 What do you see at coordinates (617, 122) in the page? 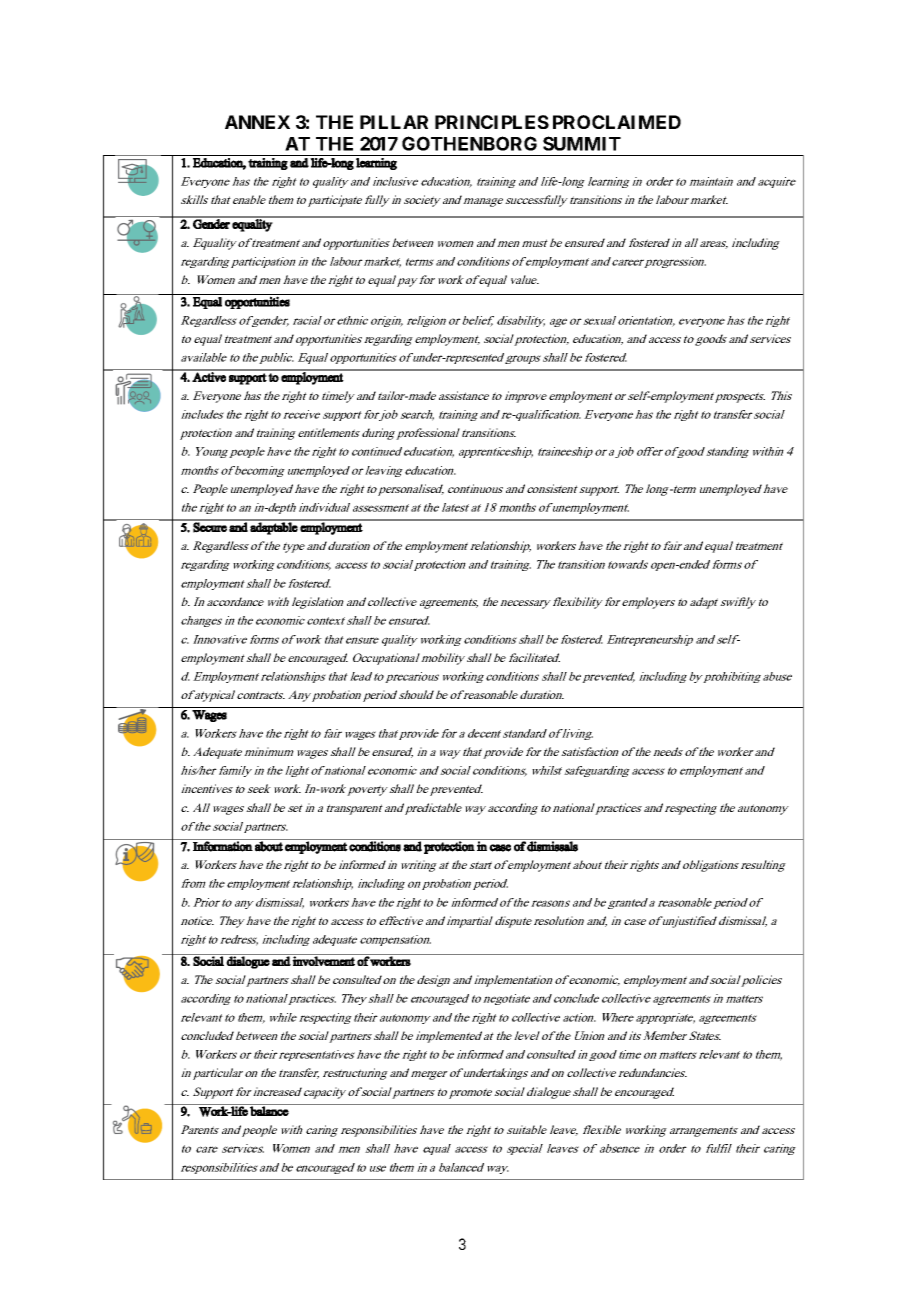
I see `PROCLAIMED` at bounding box center [617, 122].
